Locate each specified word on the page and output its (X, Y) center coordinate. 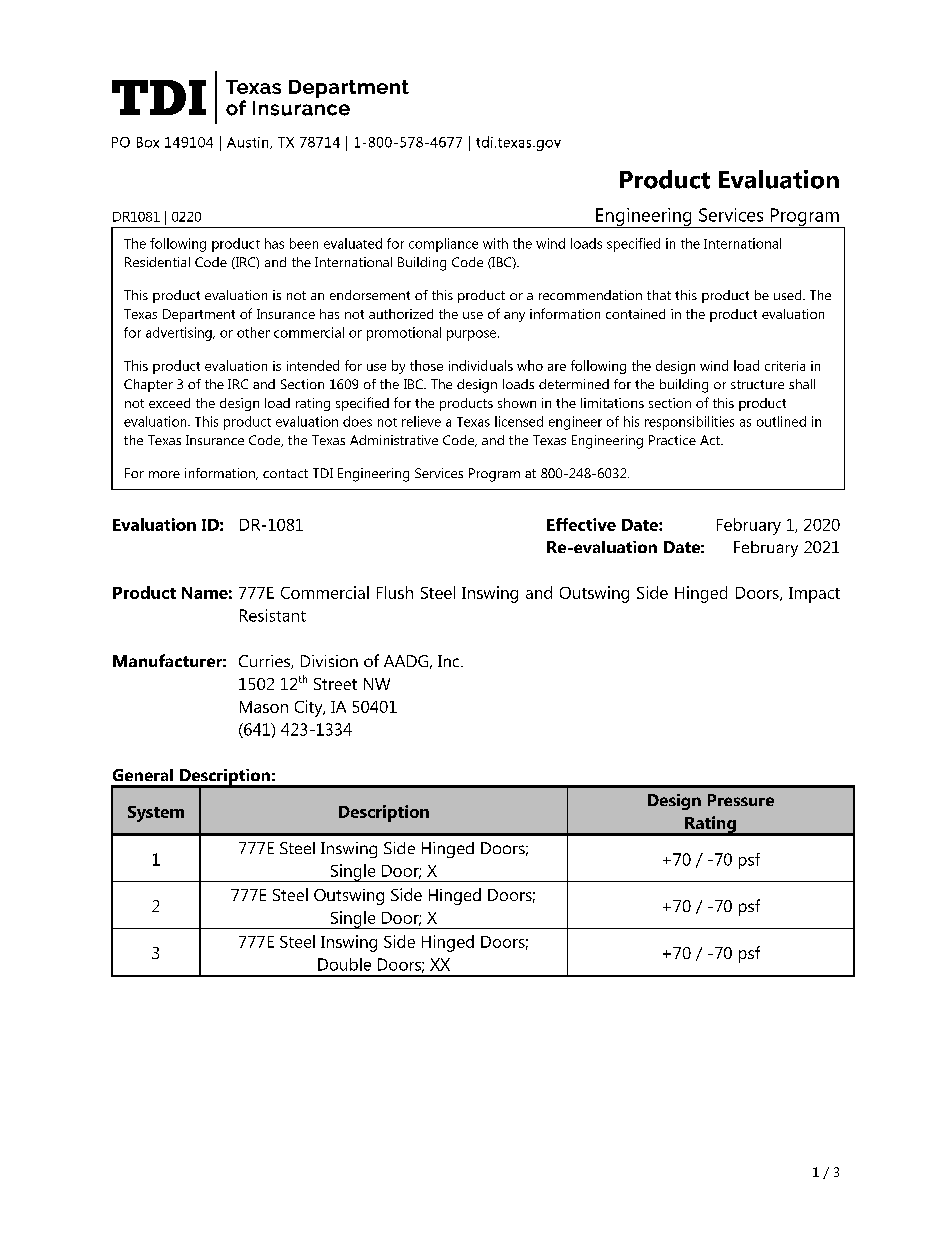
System (156, 814)
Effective (581, 524)
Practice (672, 440)
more (164, 474)
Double (344, 964)
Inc (450, 661)
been (304, 243)
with (495, 243)
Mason (264, 707)
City (310, 708)
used (789, 295)
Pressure (741, 800)
